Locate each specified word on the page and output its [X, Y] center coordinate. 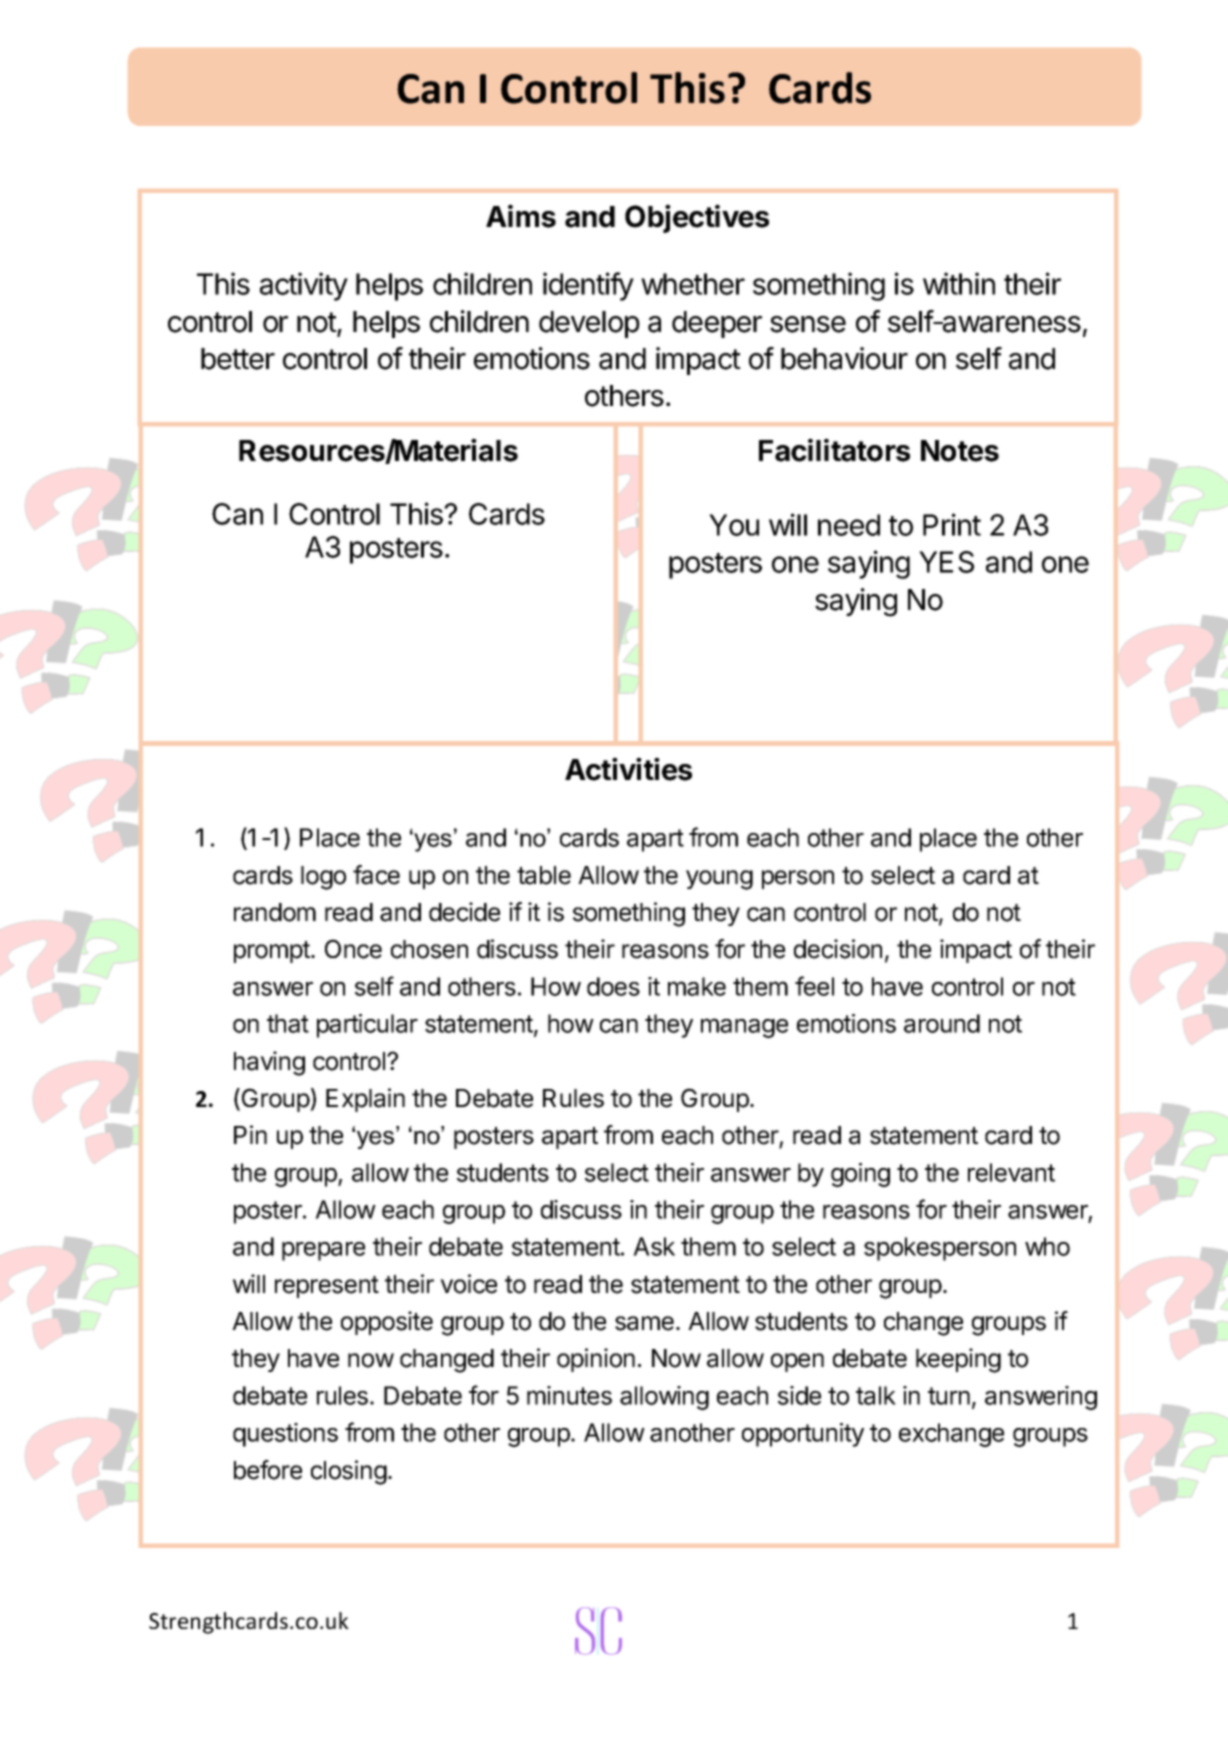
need [849, 525]
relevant [1011, 1172]
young [719, 880]
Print [952, 524]
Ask [654, 1246]
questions [285, 1435]
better [238, 359]
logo [323, 878]
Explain [365, 1100]
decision [838, 949]
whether [693, 284]
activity [304, 286]
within [959, 283]
